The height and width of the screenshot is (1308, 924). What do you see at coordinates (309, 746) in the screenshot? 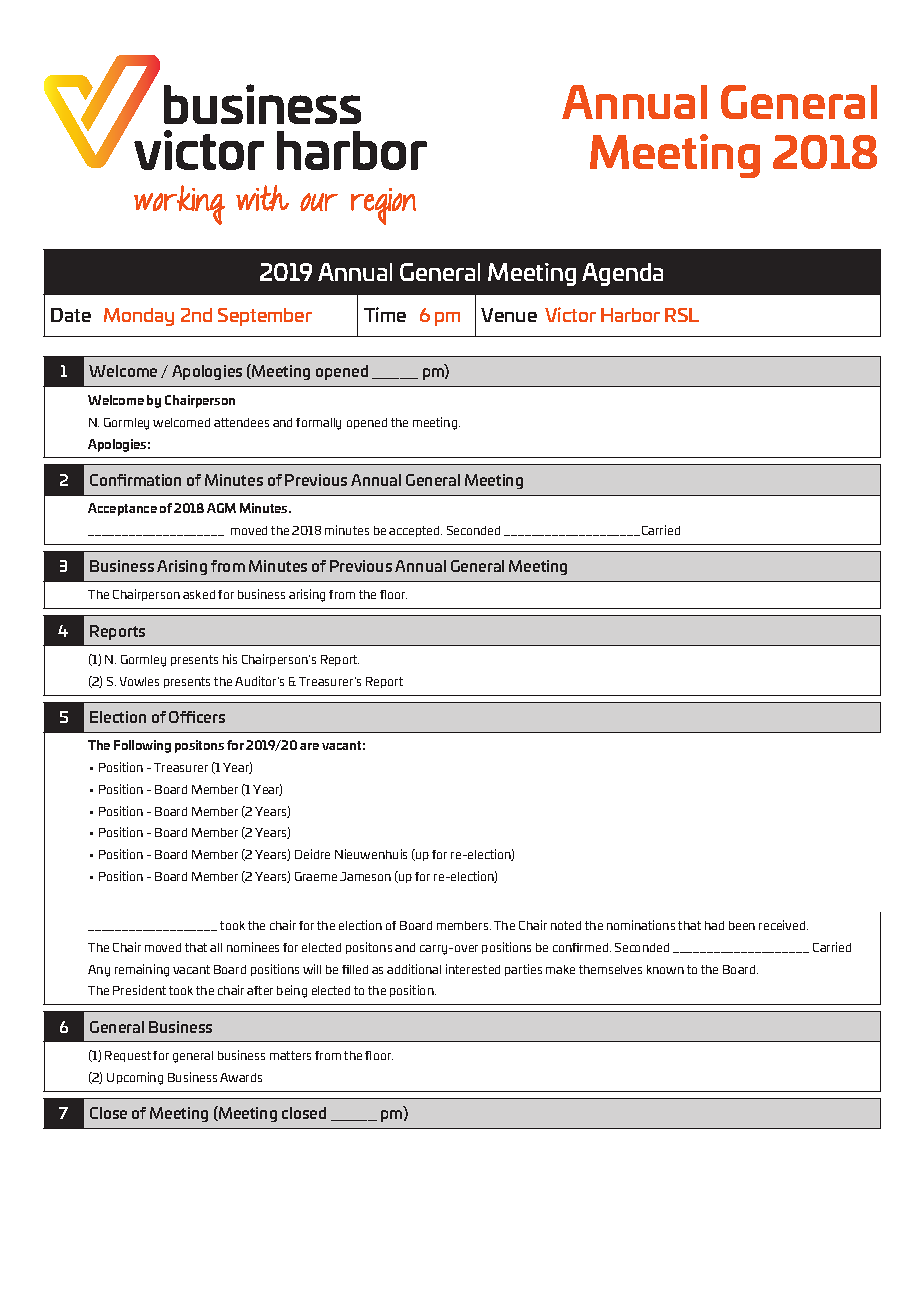
I see `are` at bounding box center [309, 746].
